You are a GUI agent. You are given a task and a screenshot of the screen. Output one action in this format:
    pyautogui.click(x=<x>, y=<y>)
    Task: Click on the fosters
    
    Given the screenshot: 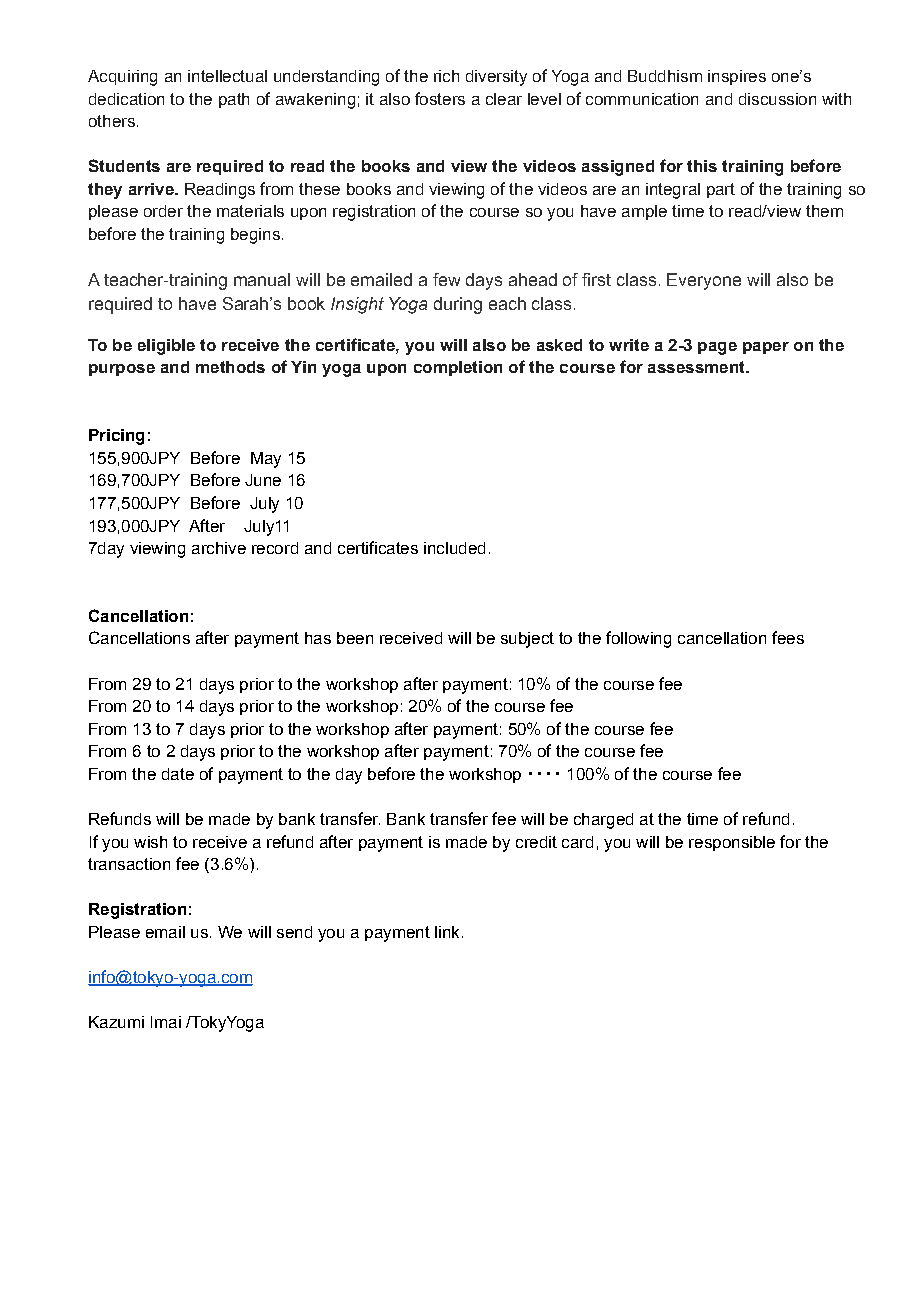 What is the action you would take?
    pyautogui.click(x=440, y=98)
